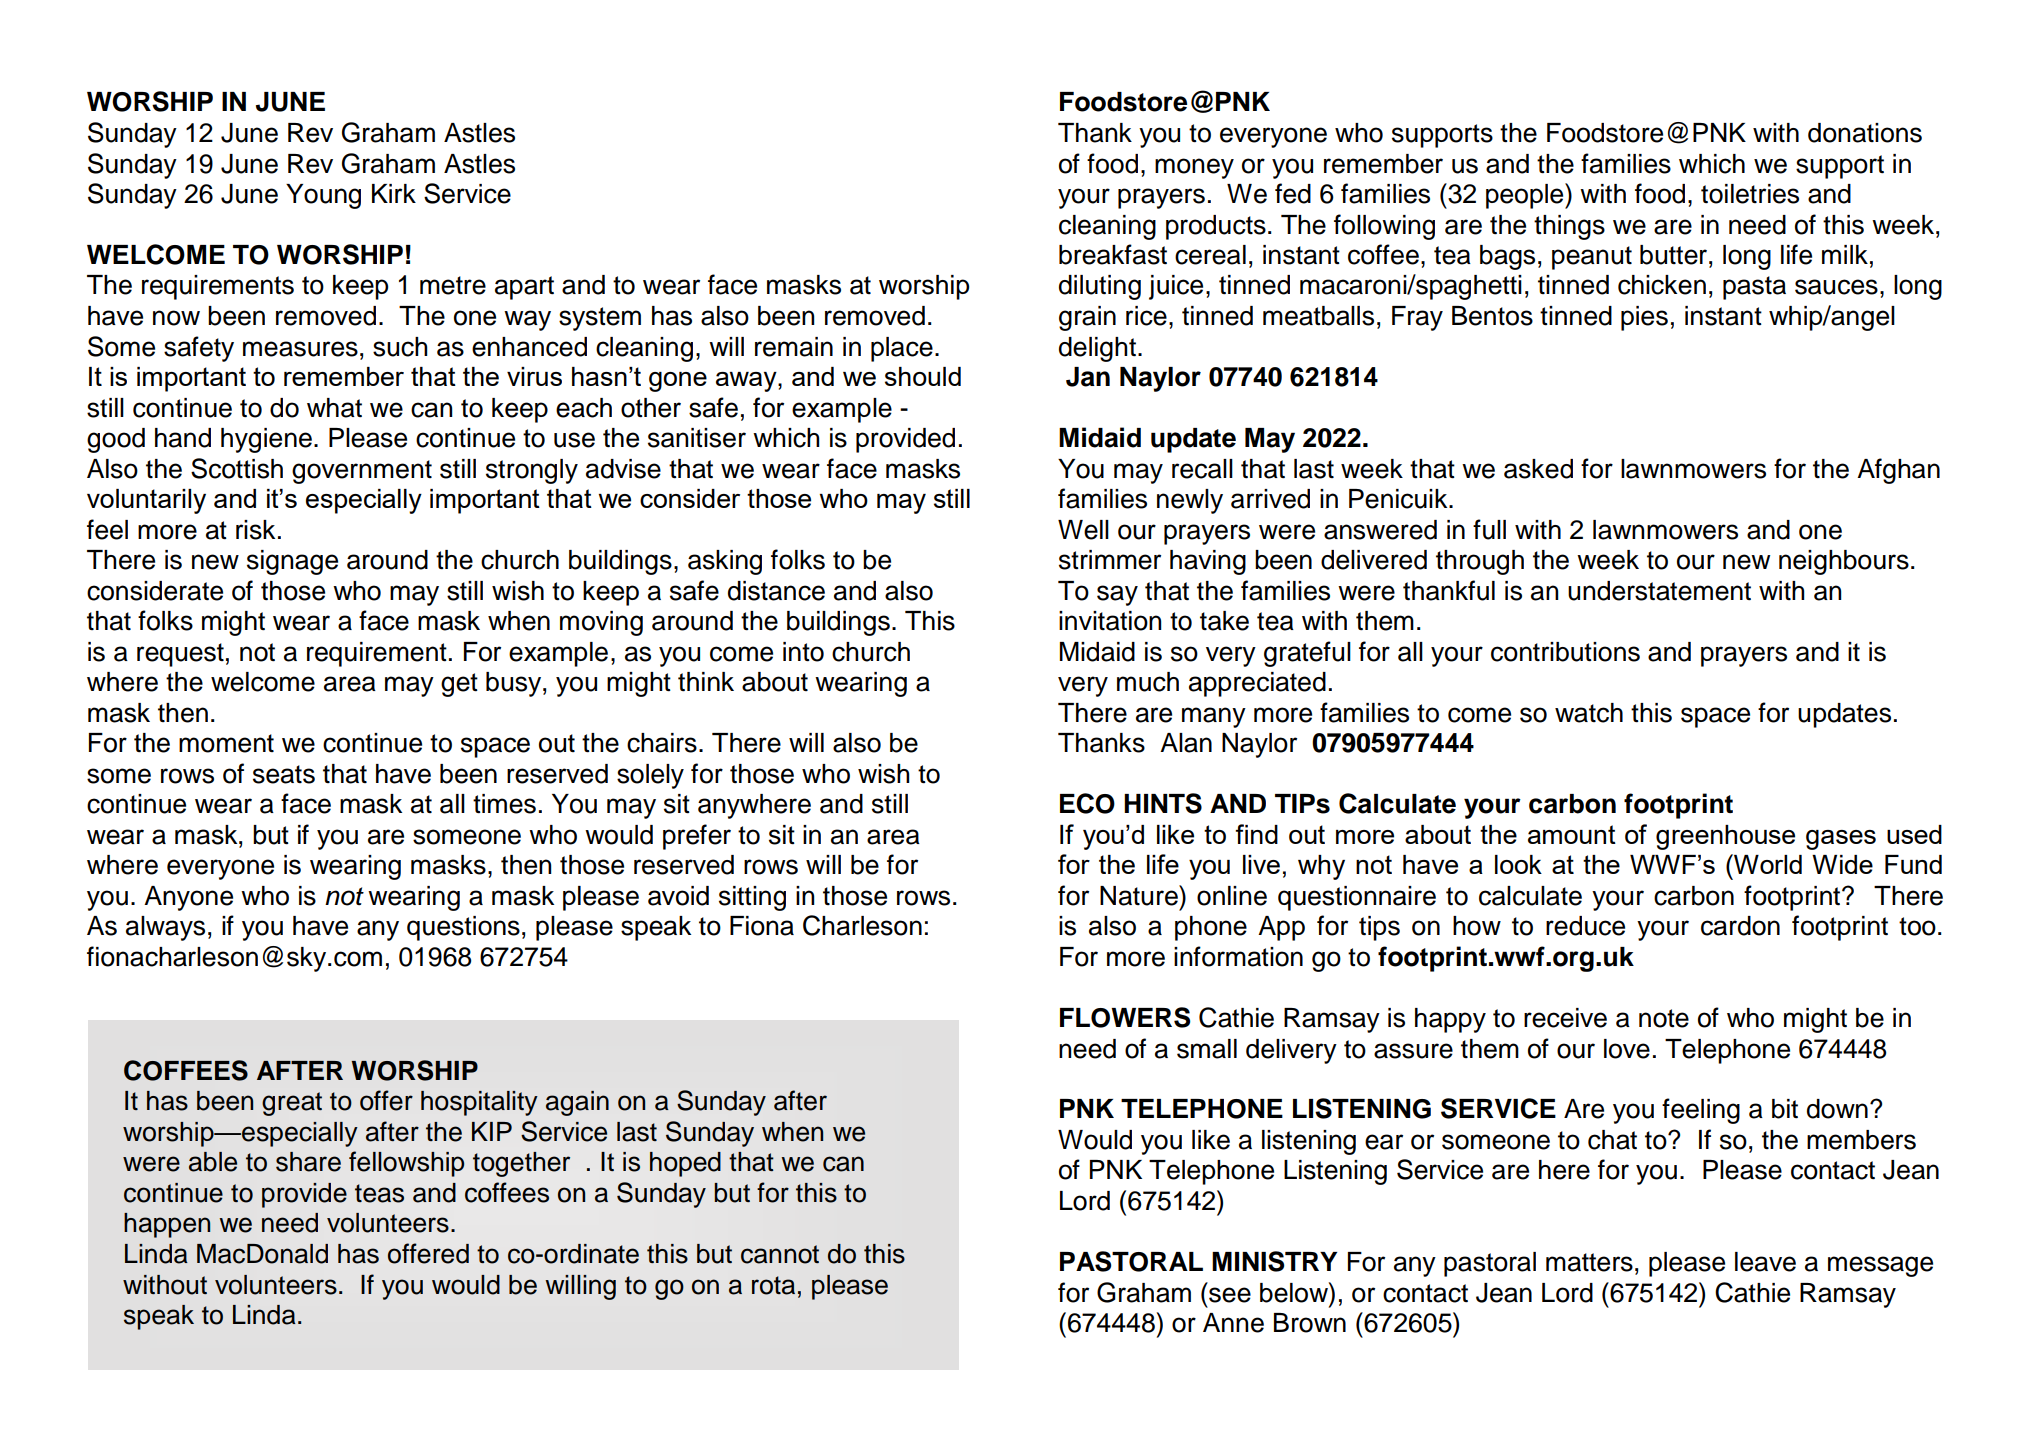 The height and width of the screenshot is (1436, 2031). I want to click on Young, so click(323, 196).
